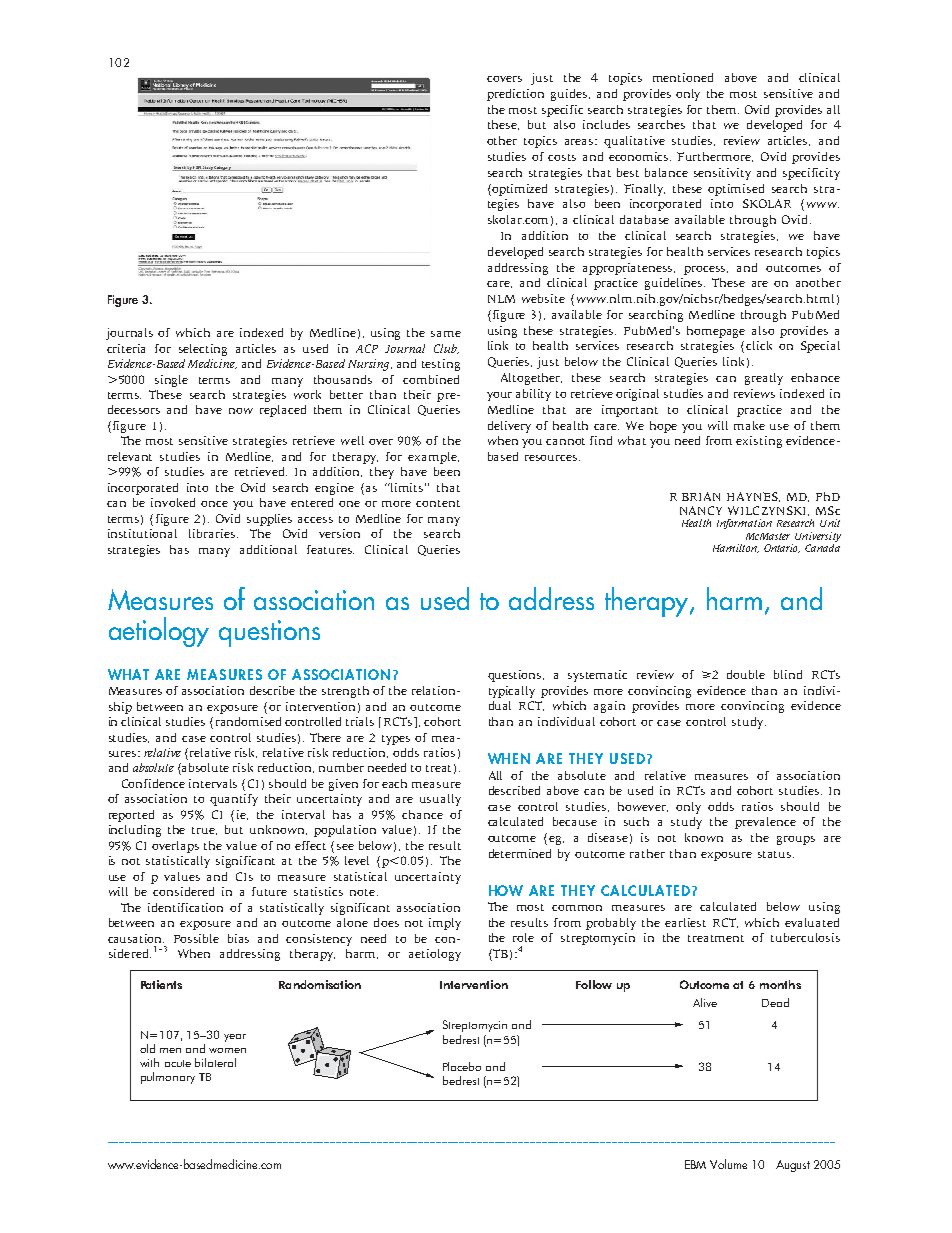 This screenshot has width=952, height=1233. I want to click on libraries, so click(213, 533).
